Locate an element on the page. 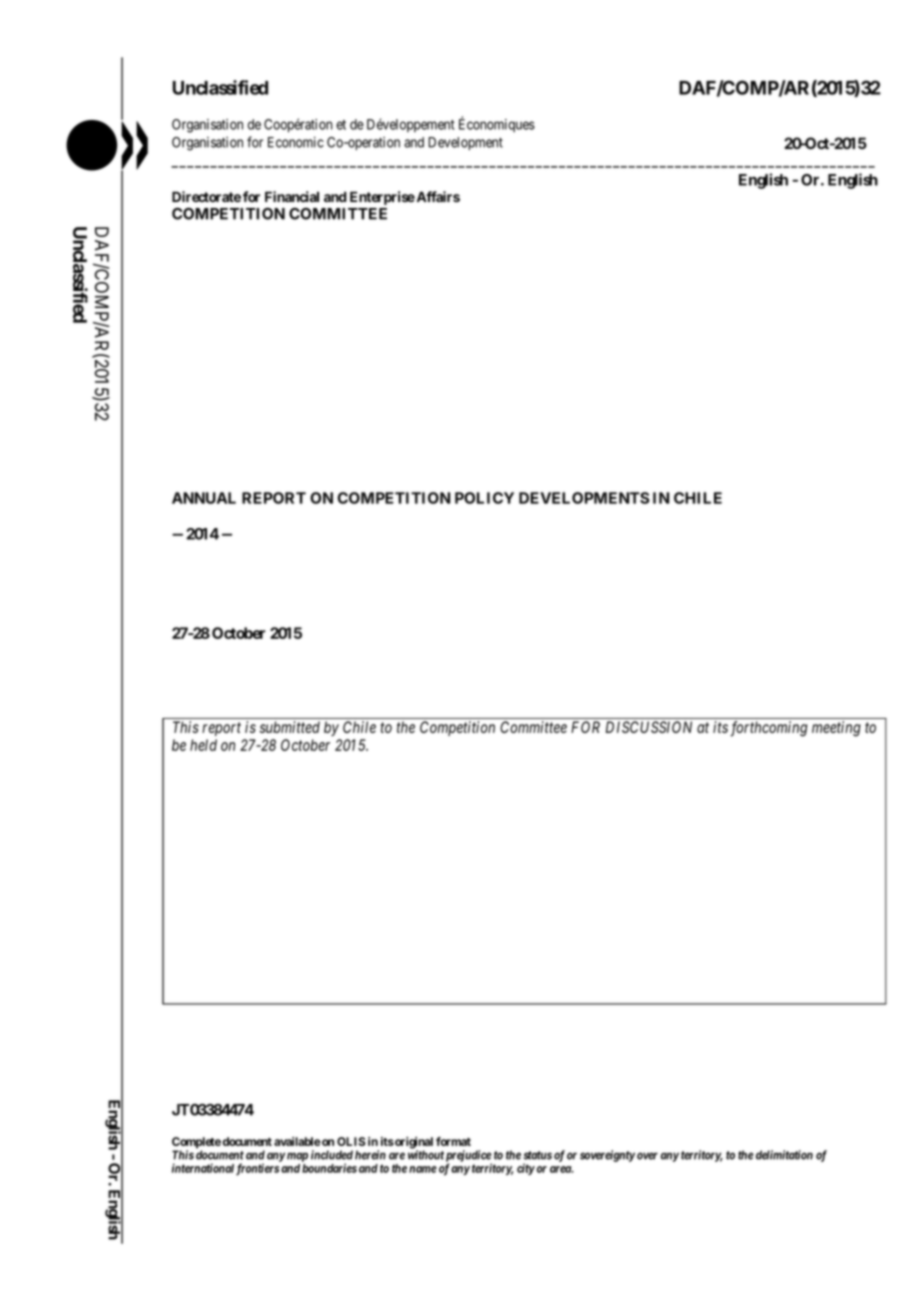  submitted is located at coordinates (290, 727).
